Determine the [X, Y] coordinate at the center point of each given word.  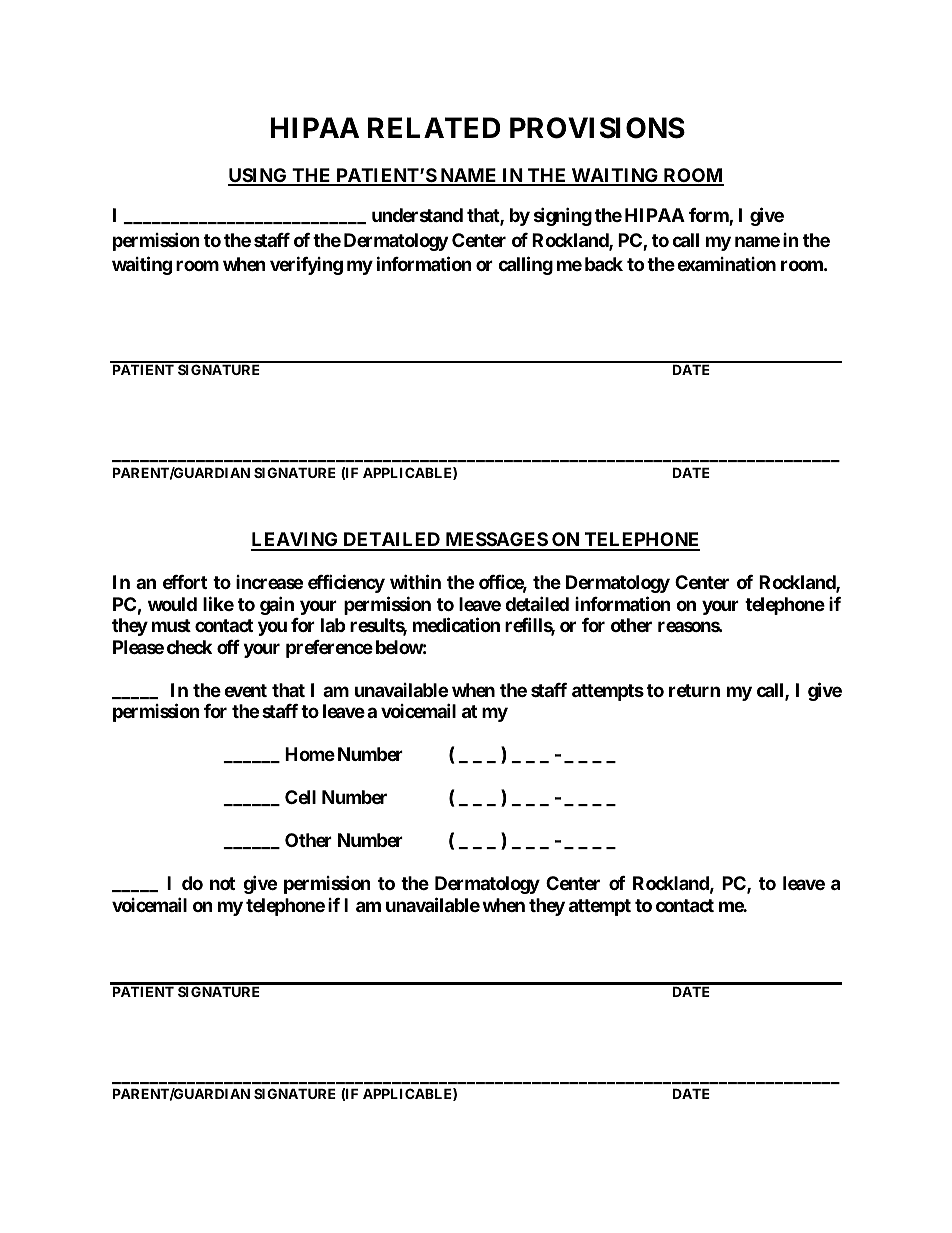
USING [258, 176]
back [604, 264]
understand [417, 215]
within [415, 582]
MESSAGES [496, 541]
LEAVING [296, 541]
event [245, 690]
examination [726, 264]
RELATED [434, 127]
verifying [306, 265]
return [694, 690]
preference [329, 649]
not [222, 883]
